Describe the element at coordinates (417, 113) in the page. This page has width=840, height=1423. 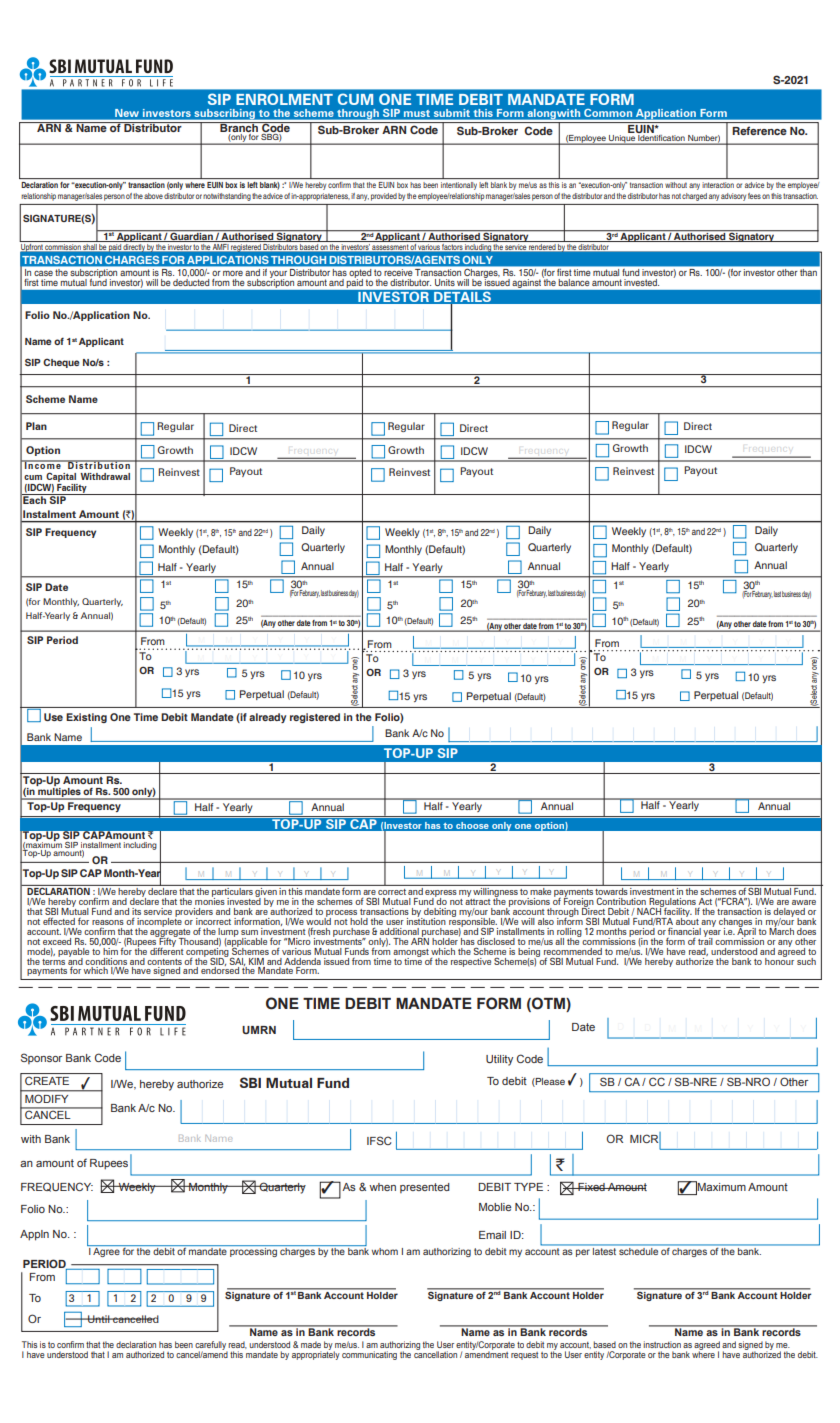
I see `must` at that location.
